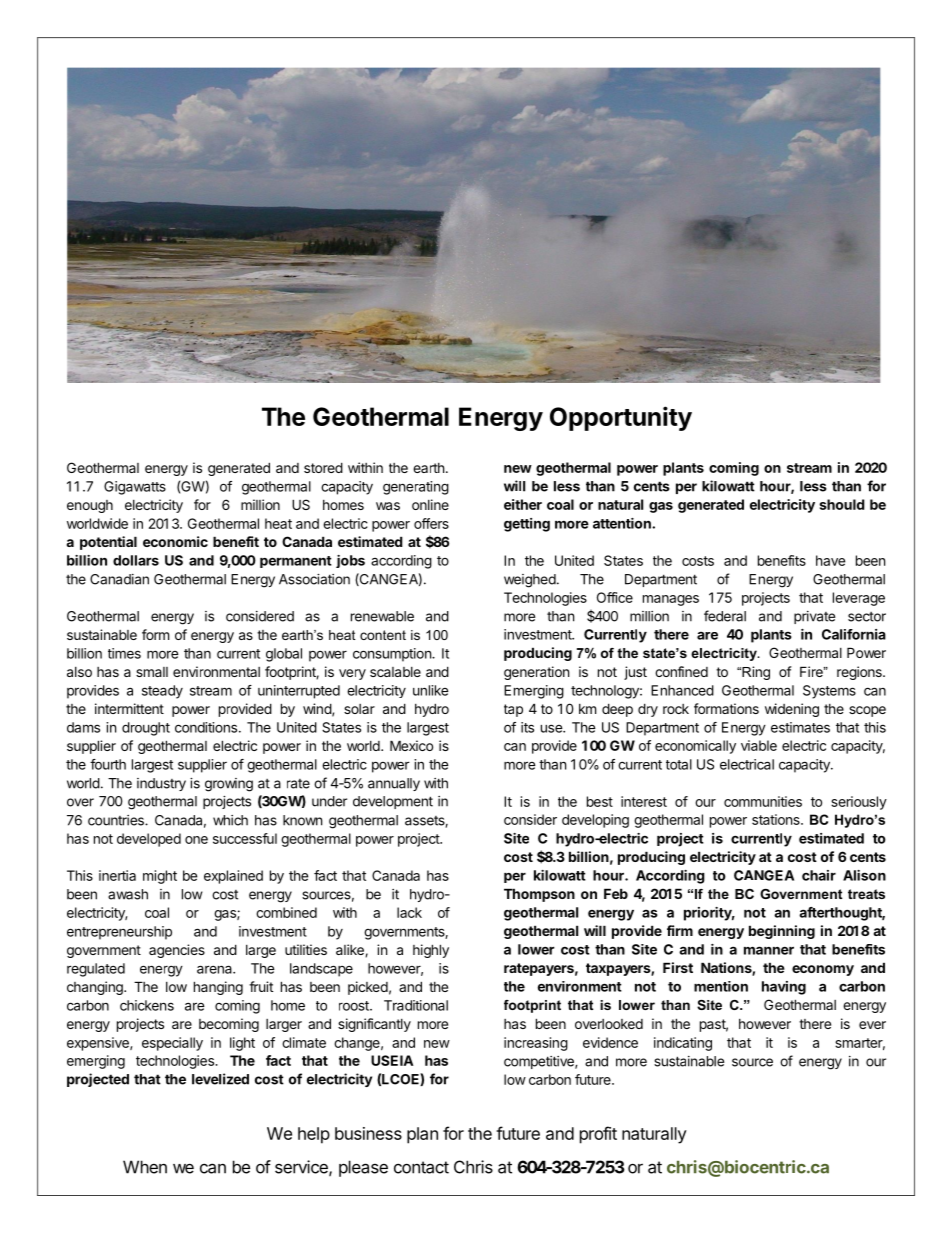 Image resolution: width=952 pixels, height=1233 pixels. What do you see at coordinates (135, 488) in the screenshot?
I see `Gigawatts` at bounding box center [135, 488].
